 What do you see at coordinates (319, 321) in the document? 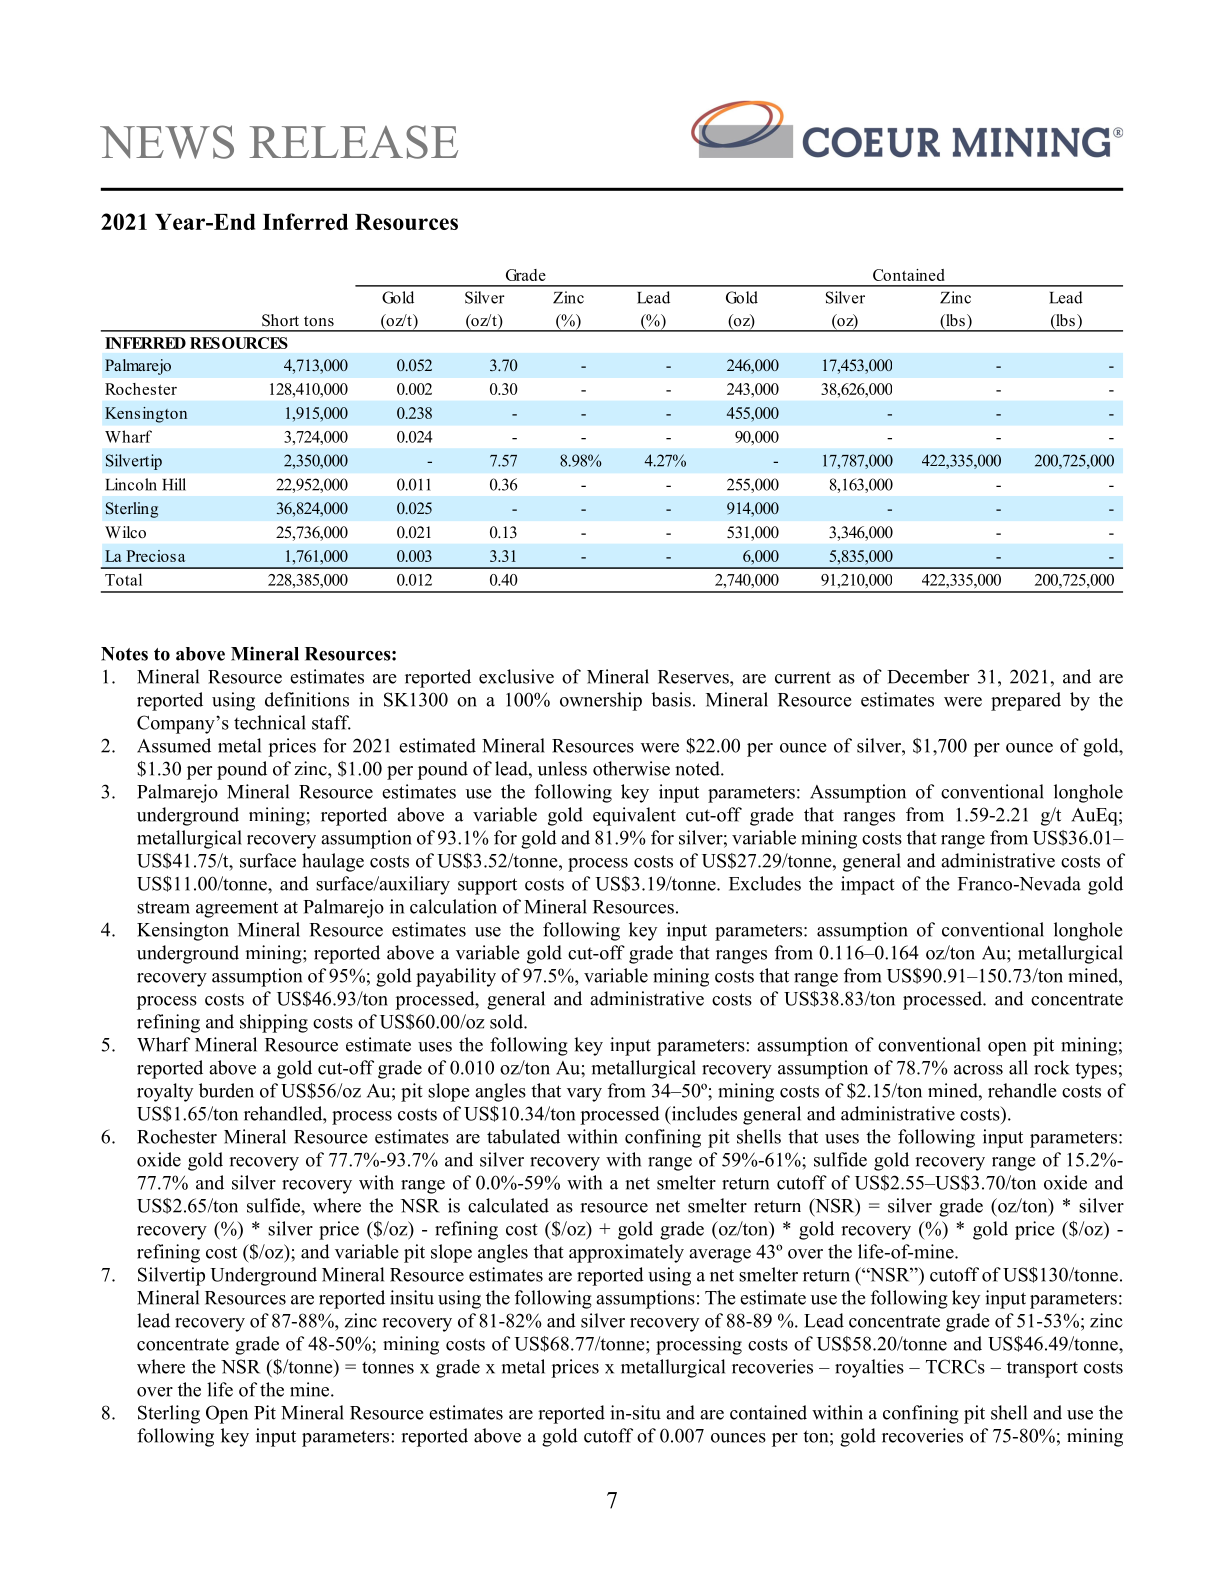
I see `tons` at bounding box center [319, 321].
